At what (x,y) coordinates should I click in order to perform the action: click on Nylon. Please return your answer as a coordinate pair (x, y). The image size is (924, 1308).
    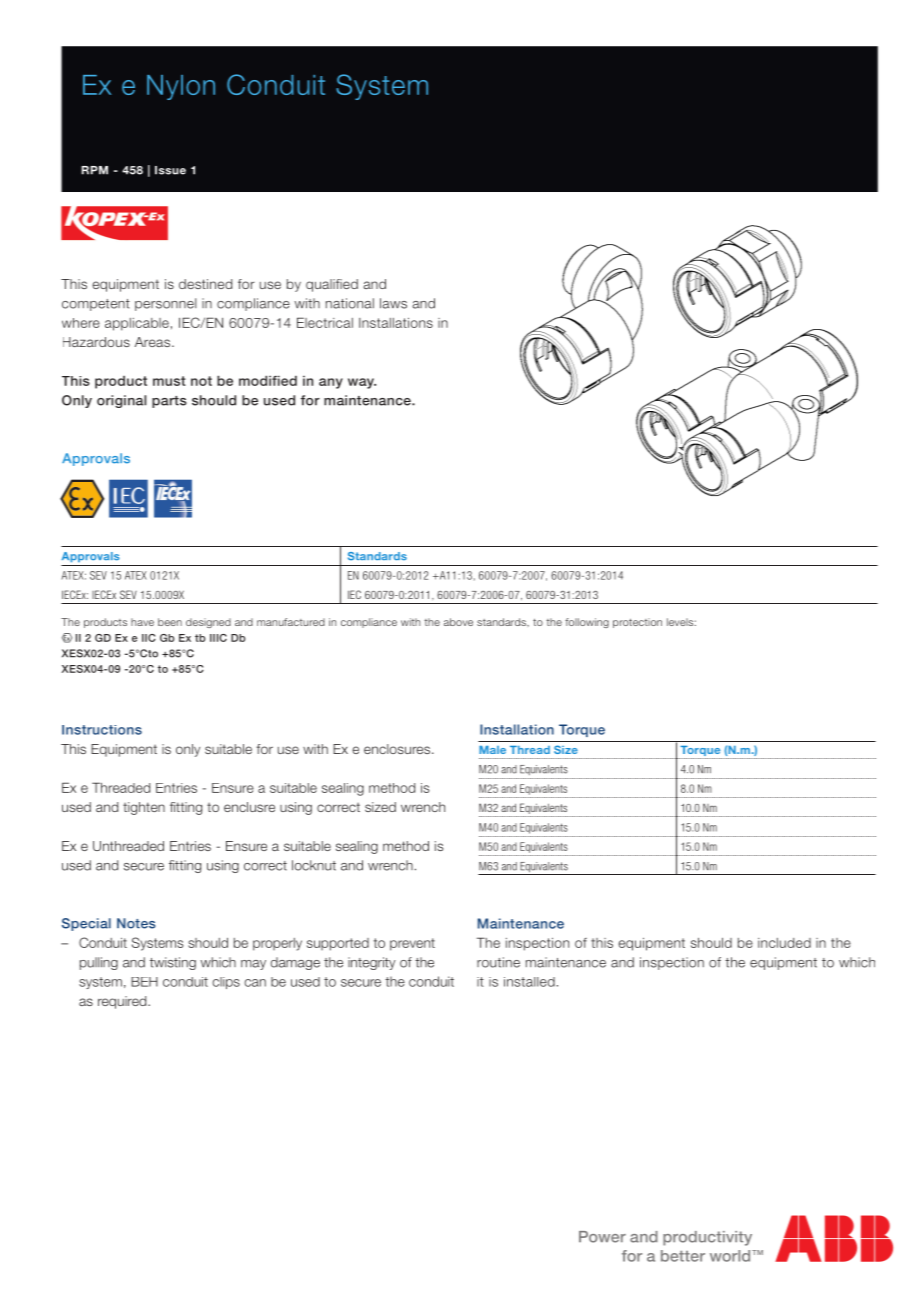
    Looking at the image, I should click on (181, 87).
